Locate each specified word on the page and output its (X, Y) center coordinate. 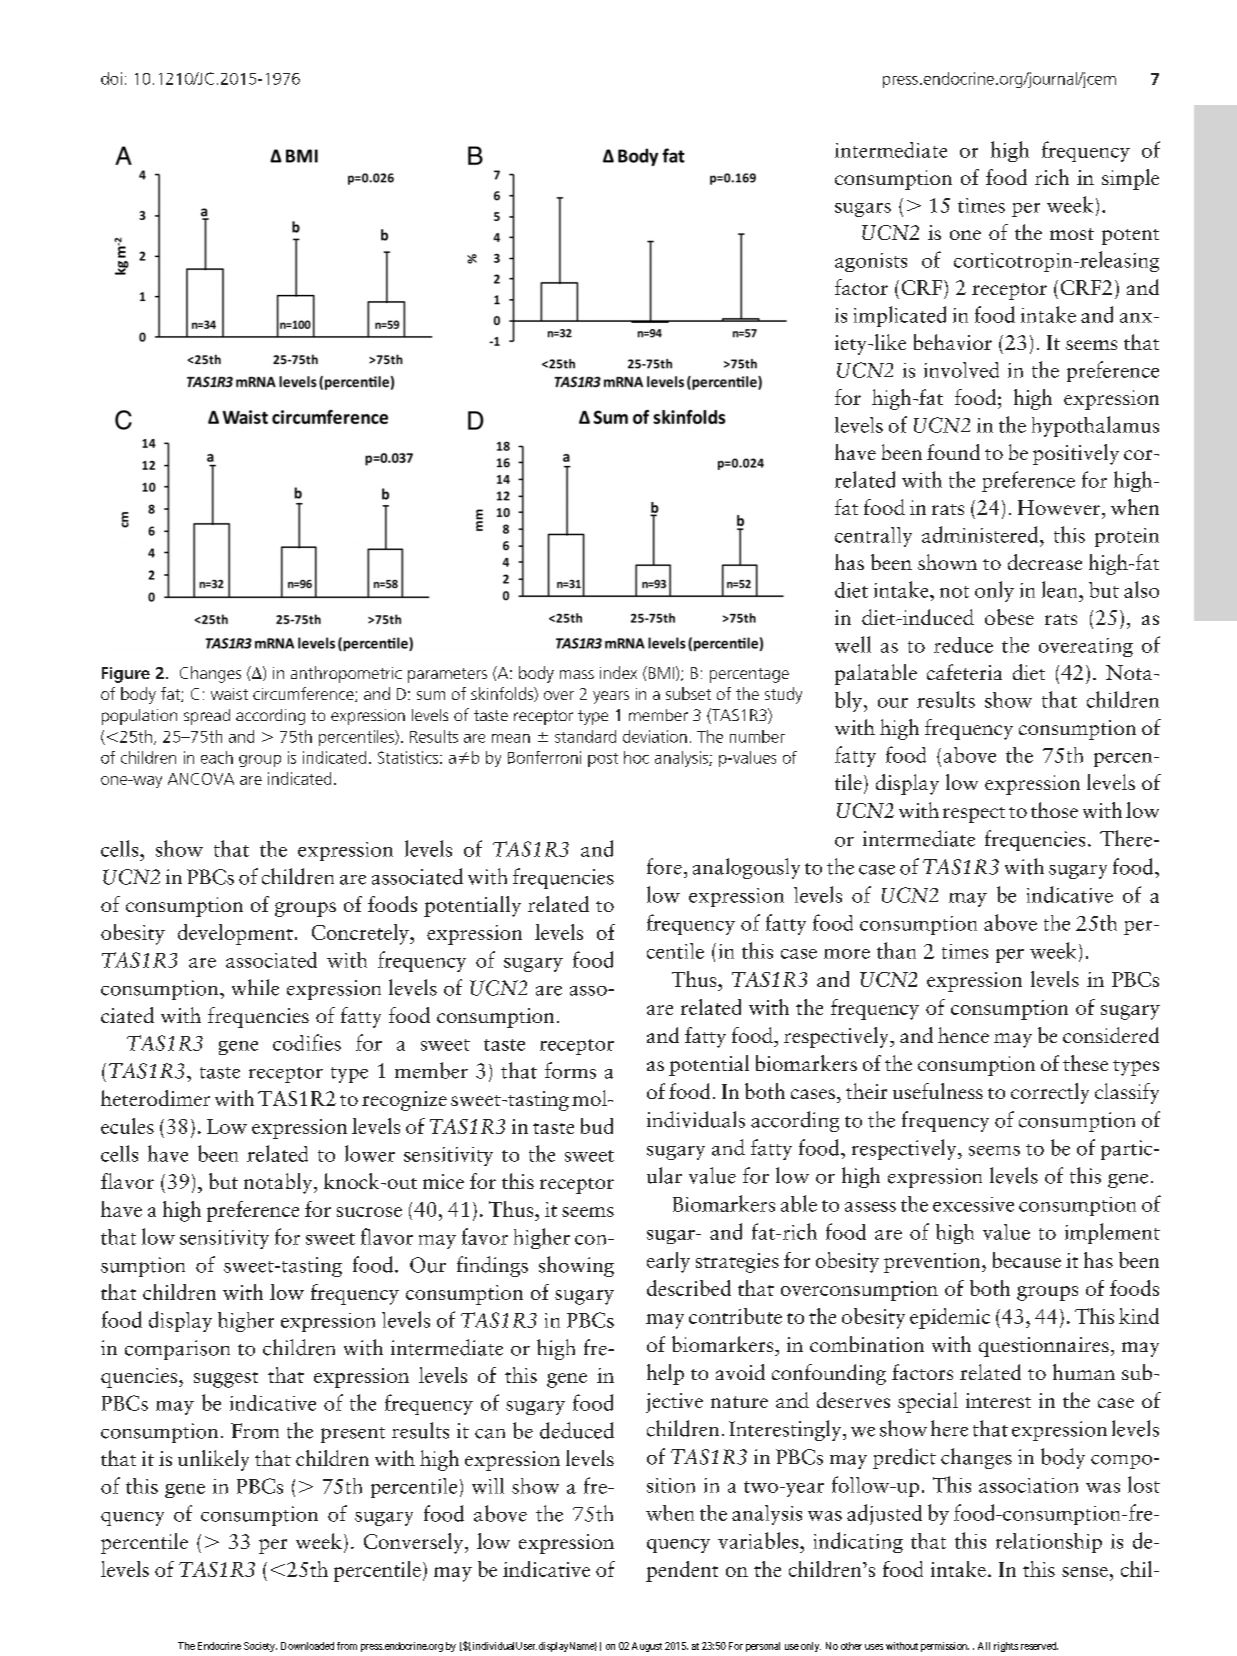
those (1054, 810)
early (668, 1262)
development (235, 934)
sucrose (369, 1212)
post (603, 760)
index (618, 672)
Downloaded (307, 1646)
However (1059, 507)
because (1027, 1260)
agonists (871, 262)
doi (111, 78)
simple (1130, 179)
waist (229, 694)
